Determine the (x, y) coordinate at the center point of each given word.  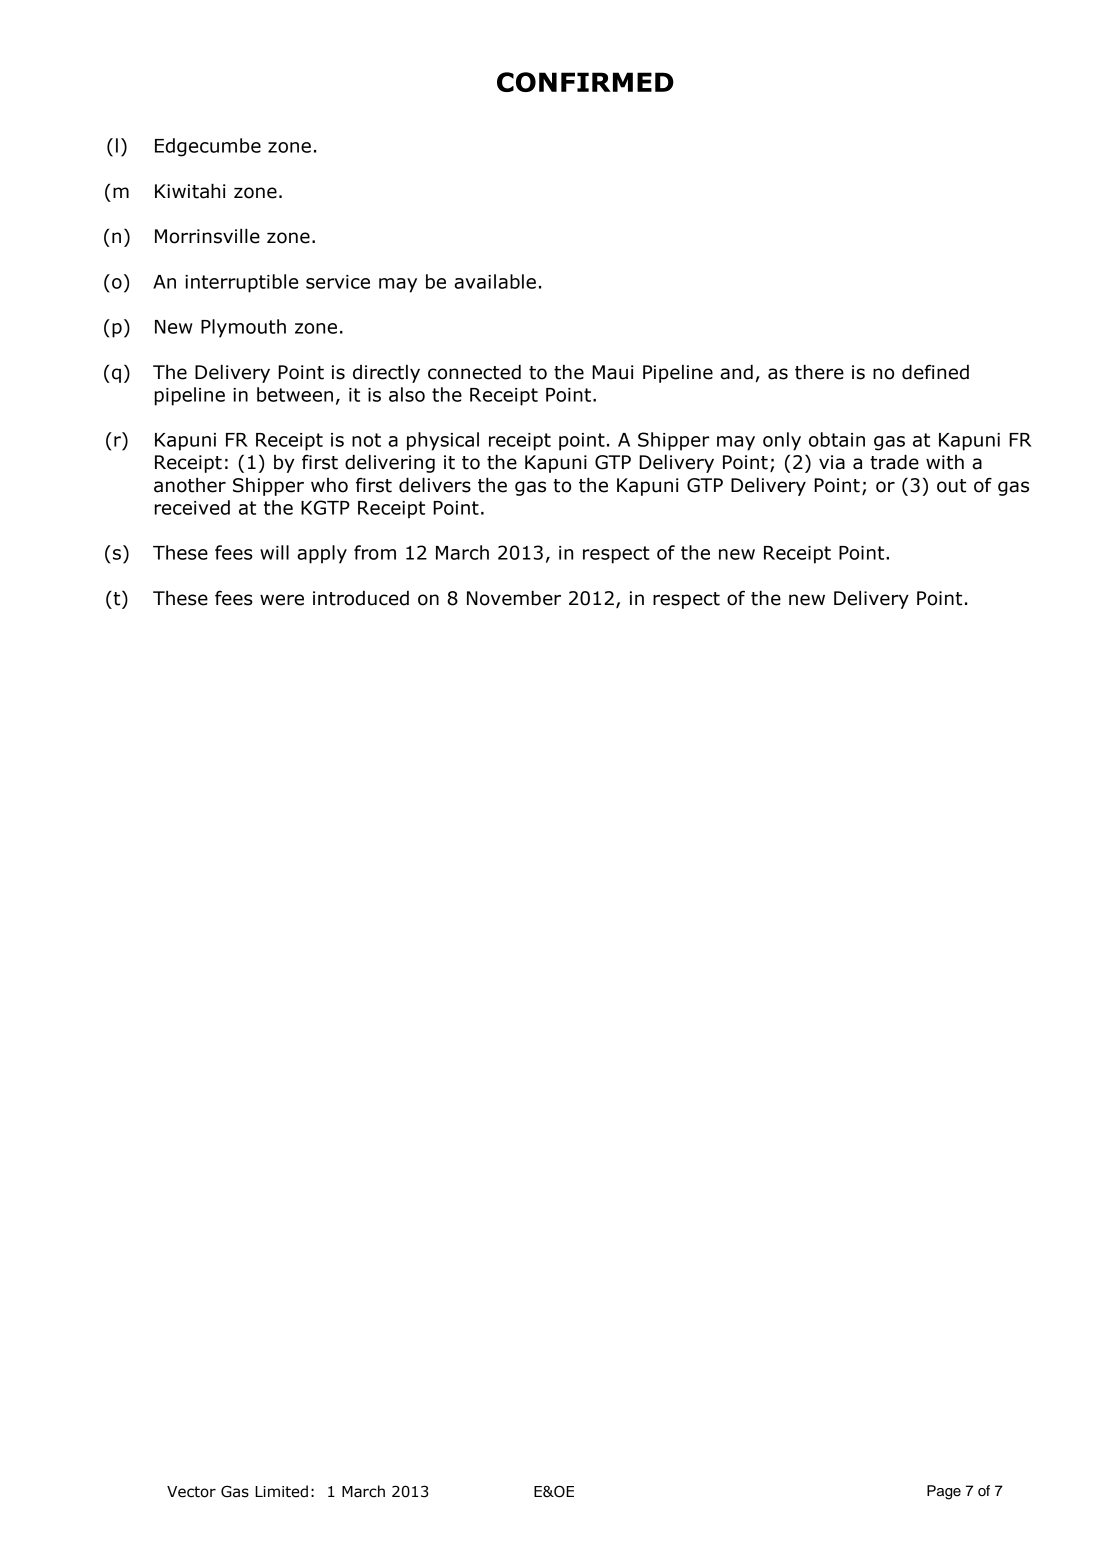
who (329, 485)
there (819, 372)
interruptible (241, 283)
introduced (361, 598)
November (514, 598)
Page (944, 1492)
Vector (191, 1492)
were (282, 600)
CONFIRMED (585, 82)
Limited (281, 1491)
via (832, 462)
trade (894, 462)
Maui (612, 372)
